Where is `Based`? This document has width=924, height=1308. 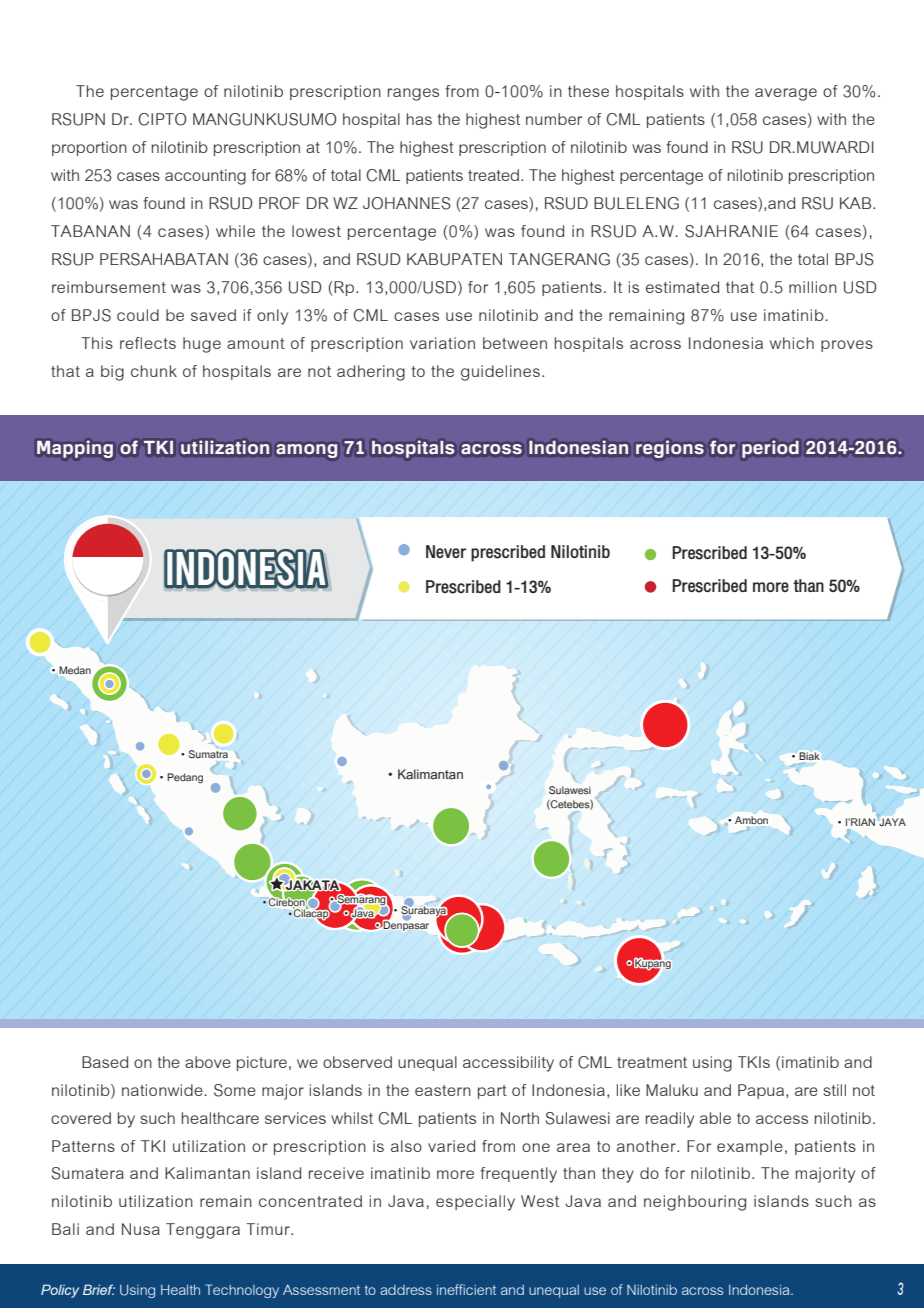
Based is located at coordinates (105, 1062).
